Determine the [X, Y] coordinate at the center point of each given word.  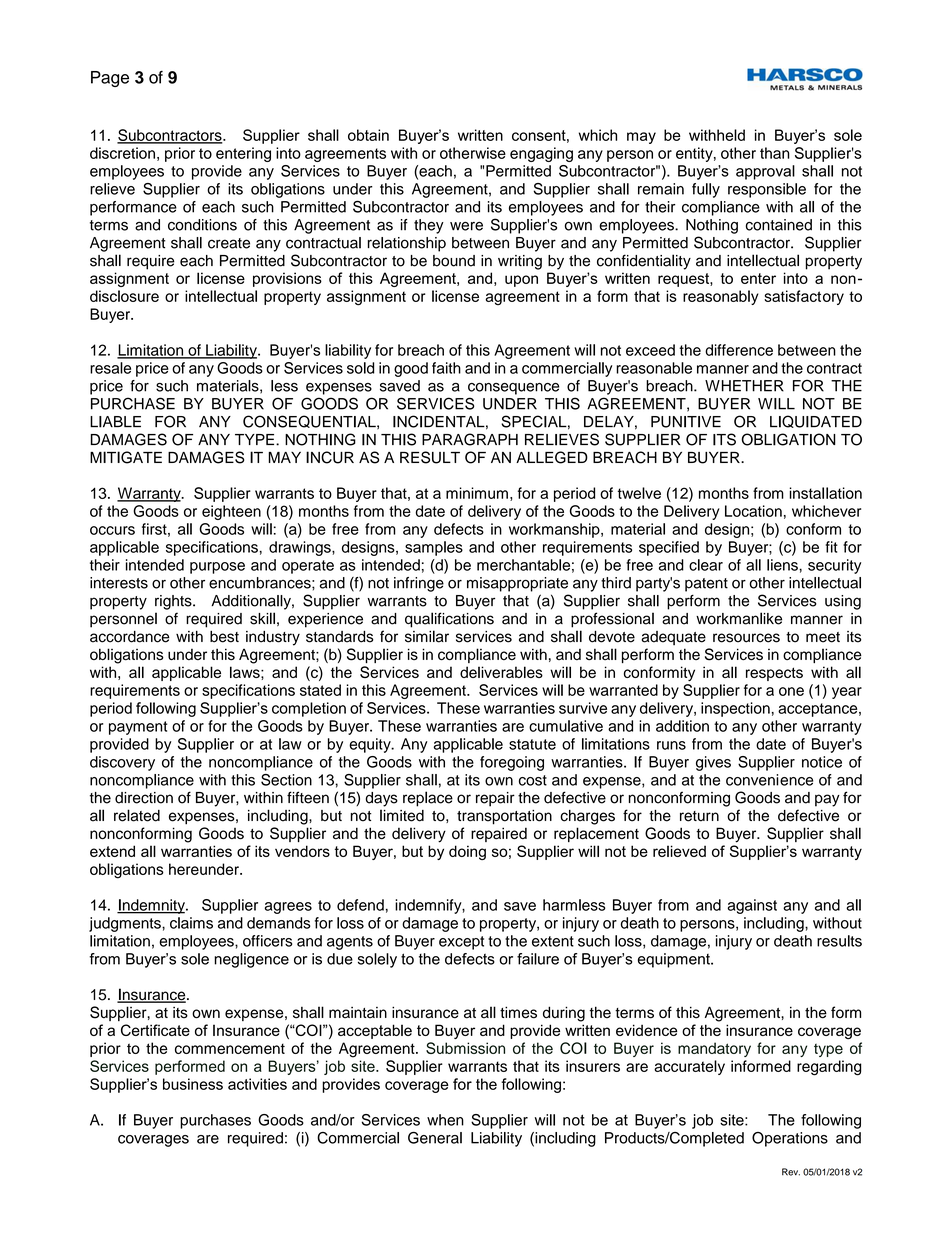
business [193, 1084]
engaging [541, 154]
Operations [790, 1139]
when [445, 1120]
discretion [122, 153]
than [775, 153]
